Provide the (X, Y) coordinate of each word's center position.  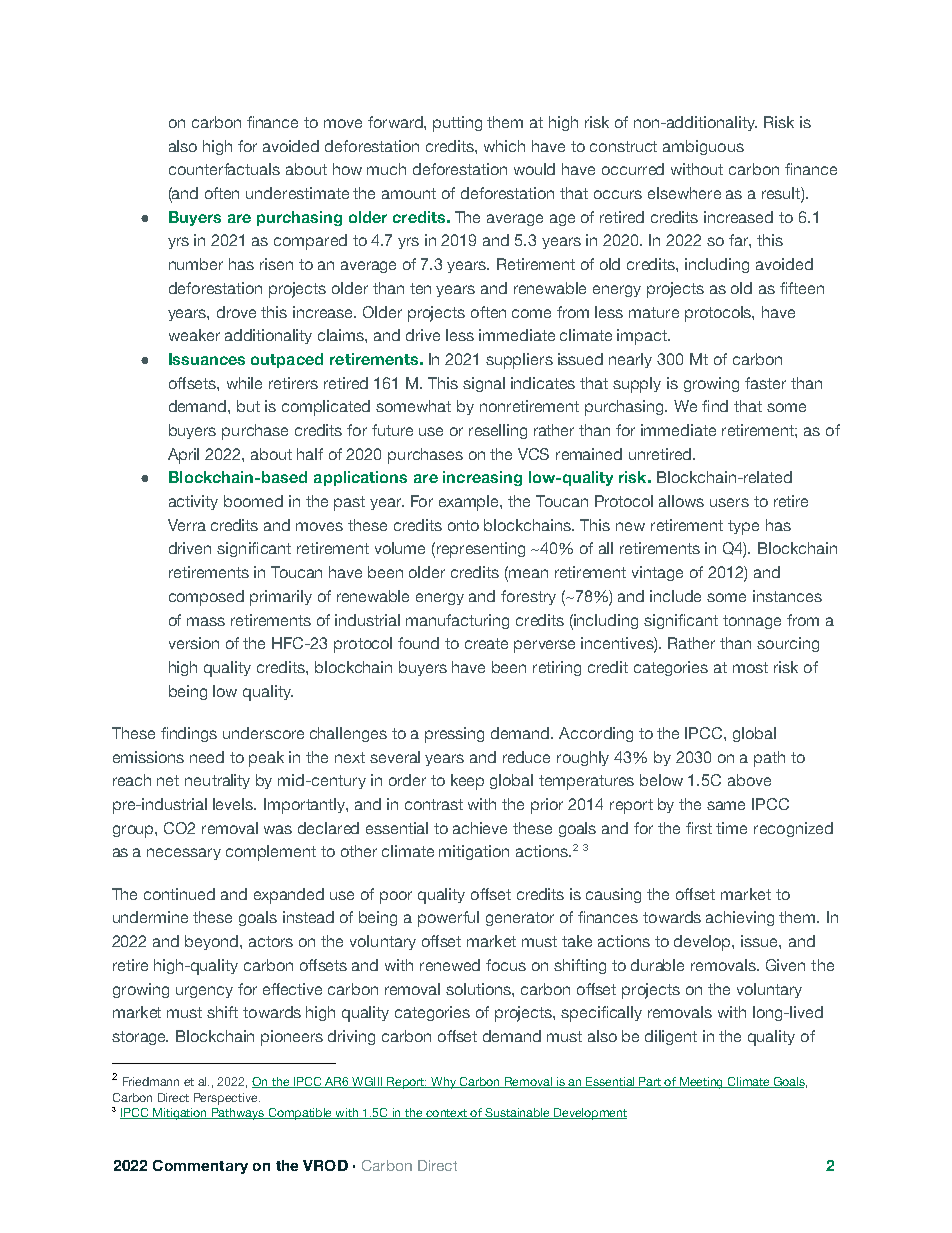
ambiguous (703, 147)
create (486, 643)
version (194, 643)
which (504, 146)
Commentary (200, 1167)
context (446, 1114)
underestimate (297, 193)
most (750, 667)
